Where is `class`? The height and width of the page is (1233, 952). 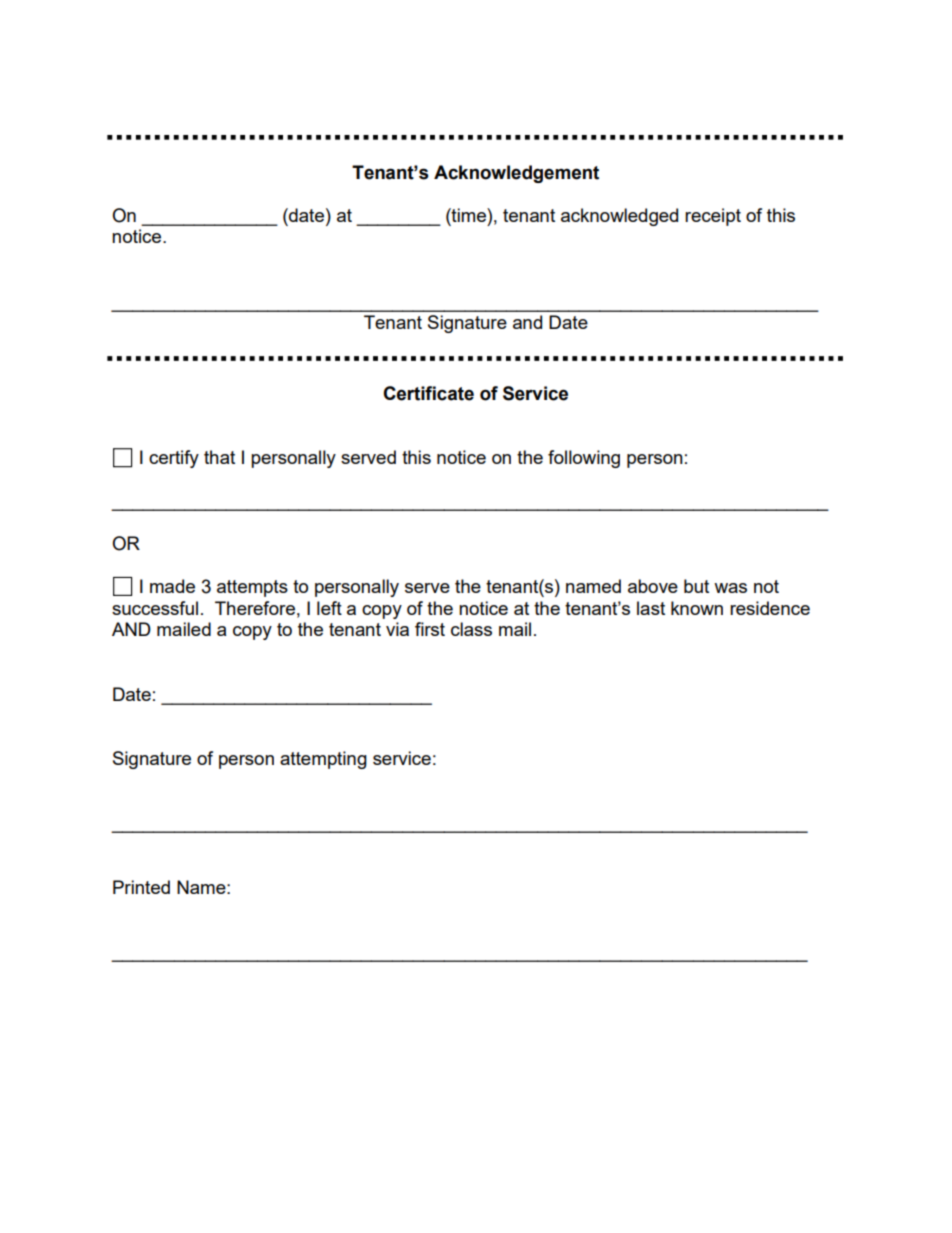
class is located at coordinates (471, 629).
